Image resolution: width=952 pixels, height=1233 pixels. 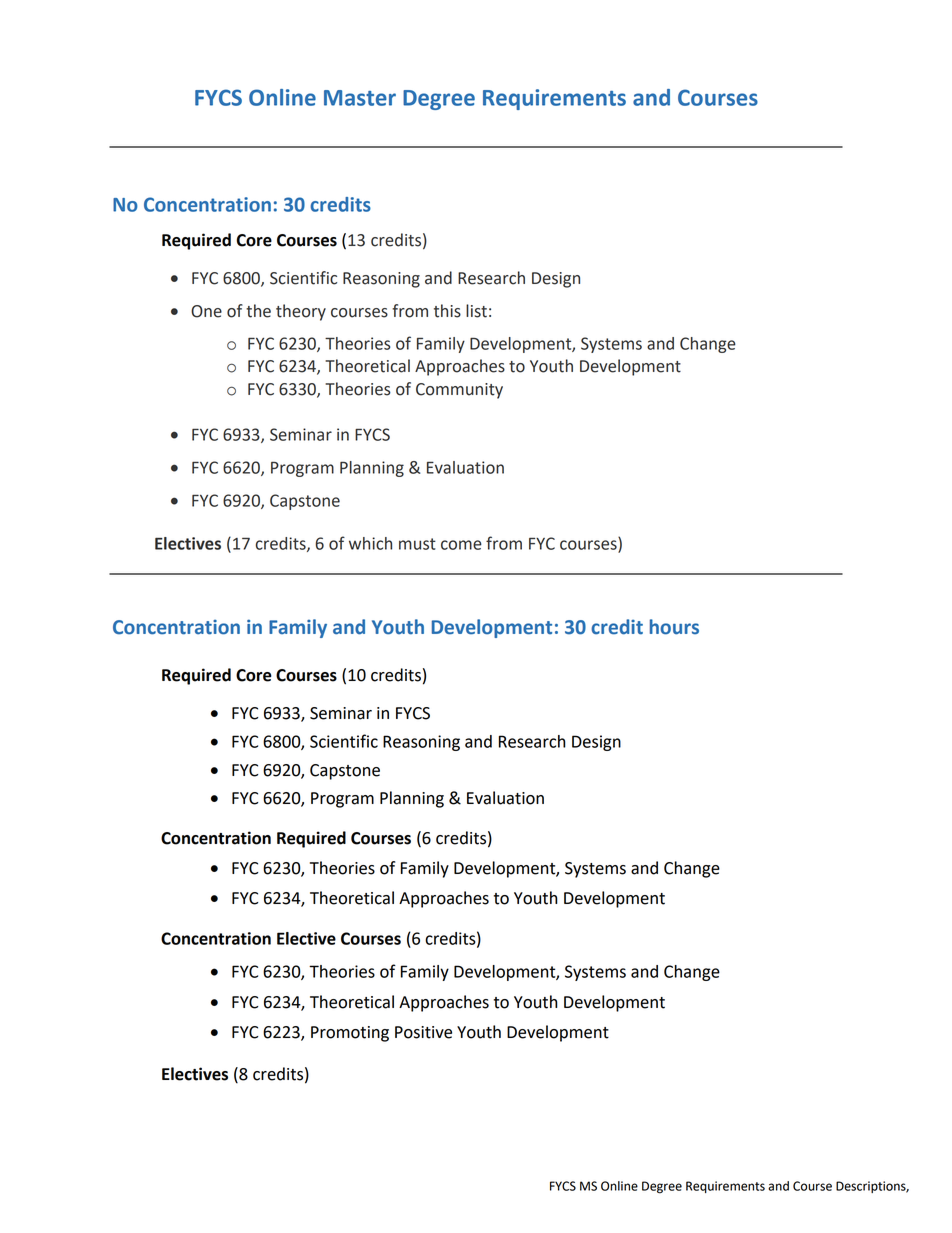 What do you see at coordinates (417, 544) in the image?
I see `must` at bounding box center [417, 544].
